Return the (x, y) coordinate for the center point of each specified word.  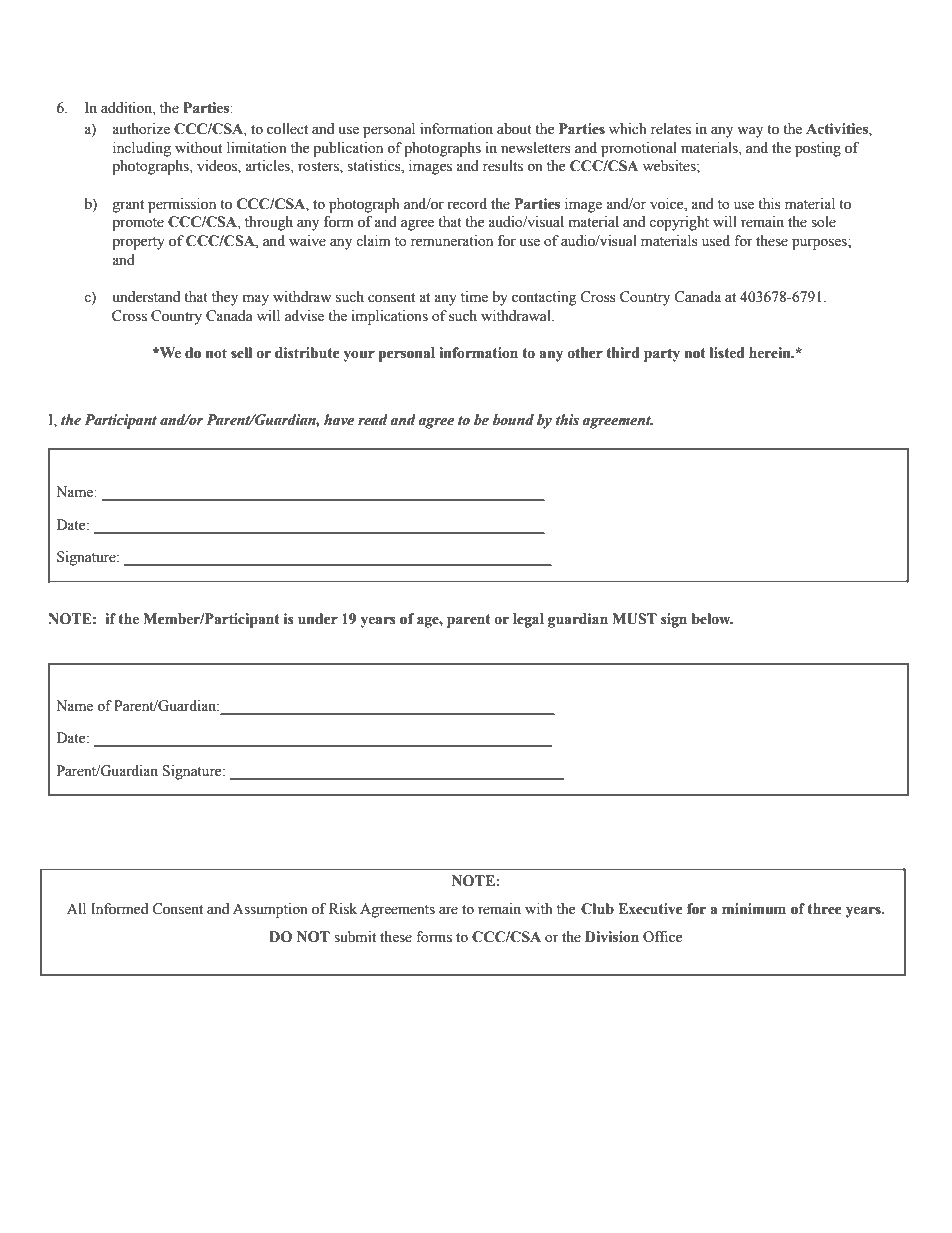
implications (390, 317)
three (824, 909)
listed (727, 353)
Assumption (270, 910)
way (750, 132)
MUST (634, 619)
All (76, 908)
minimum (754, 909)
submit (355, 937)
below (712, 619)
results (503, 166)
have (339, 420)
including (142, 149)
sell (241, 353)
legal (528, 620)
